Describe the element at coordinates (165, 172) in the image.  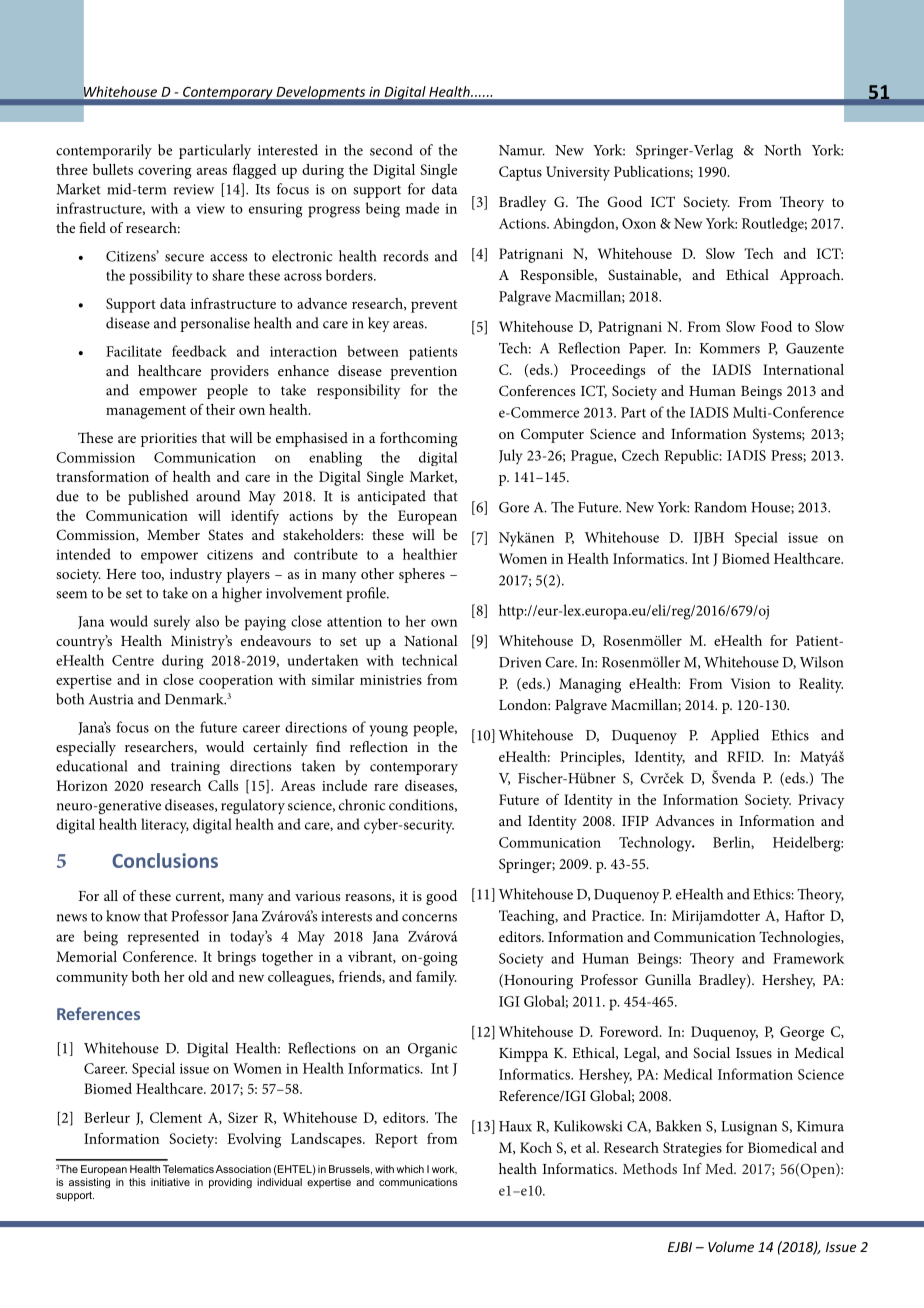
I see `covering` at that location.
